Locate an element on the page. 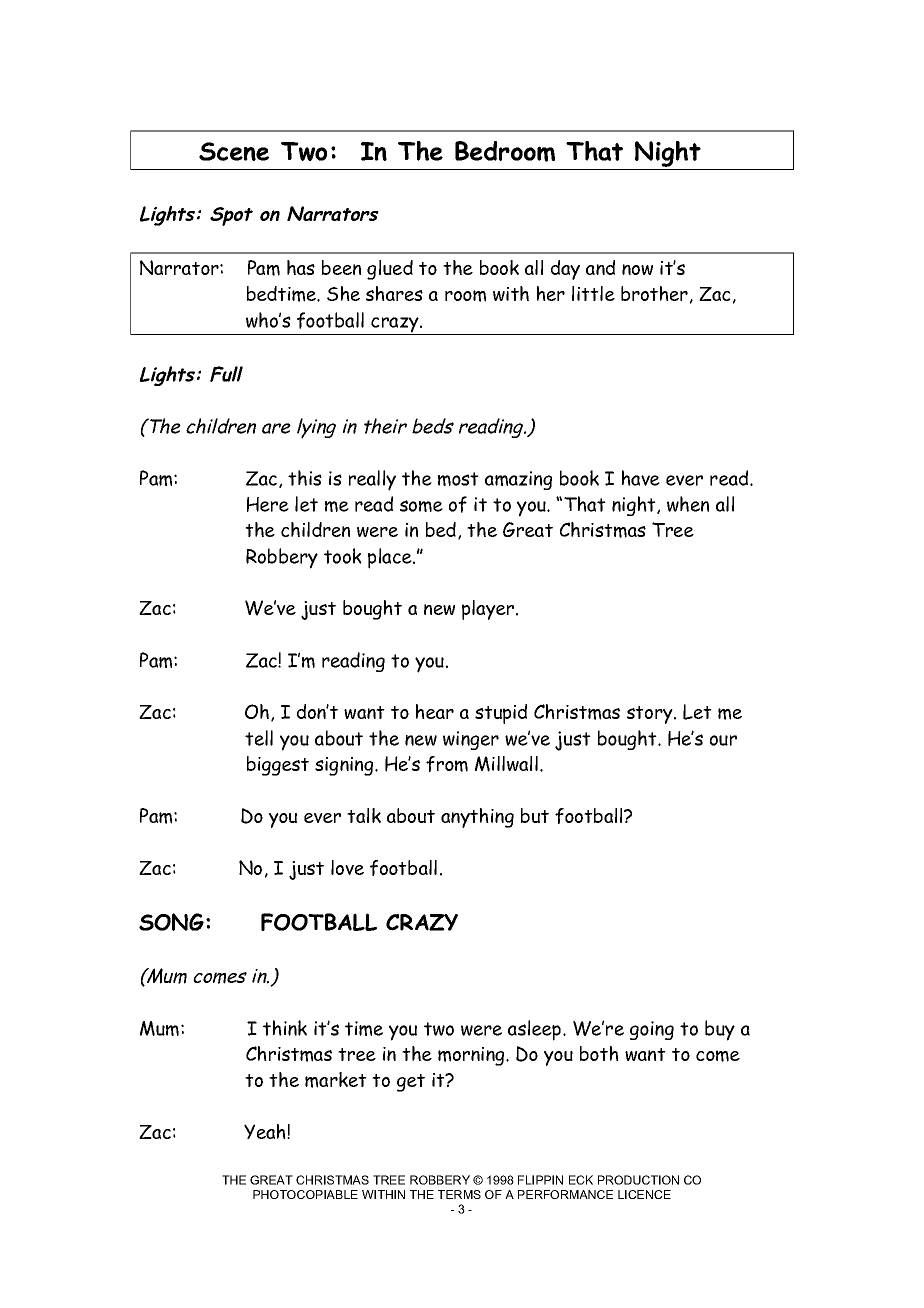 Image resolution: width=924 pixels, height=1308 pixels. Yeah is located at coordinates (266, 1131).
